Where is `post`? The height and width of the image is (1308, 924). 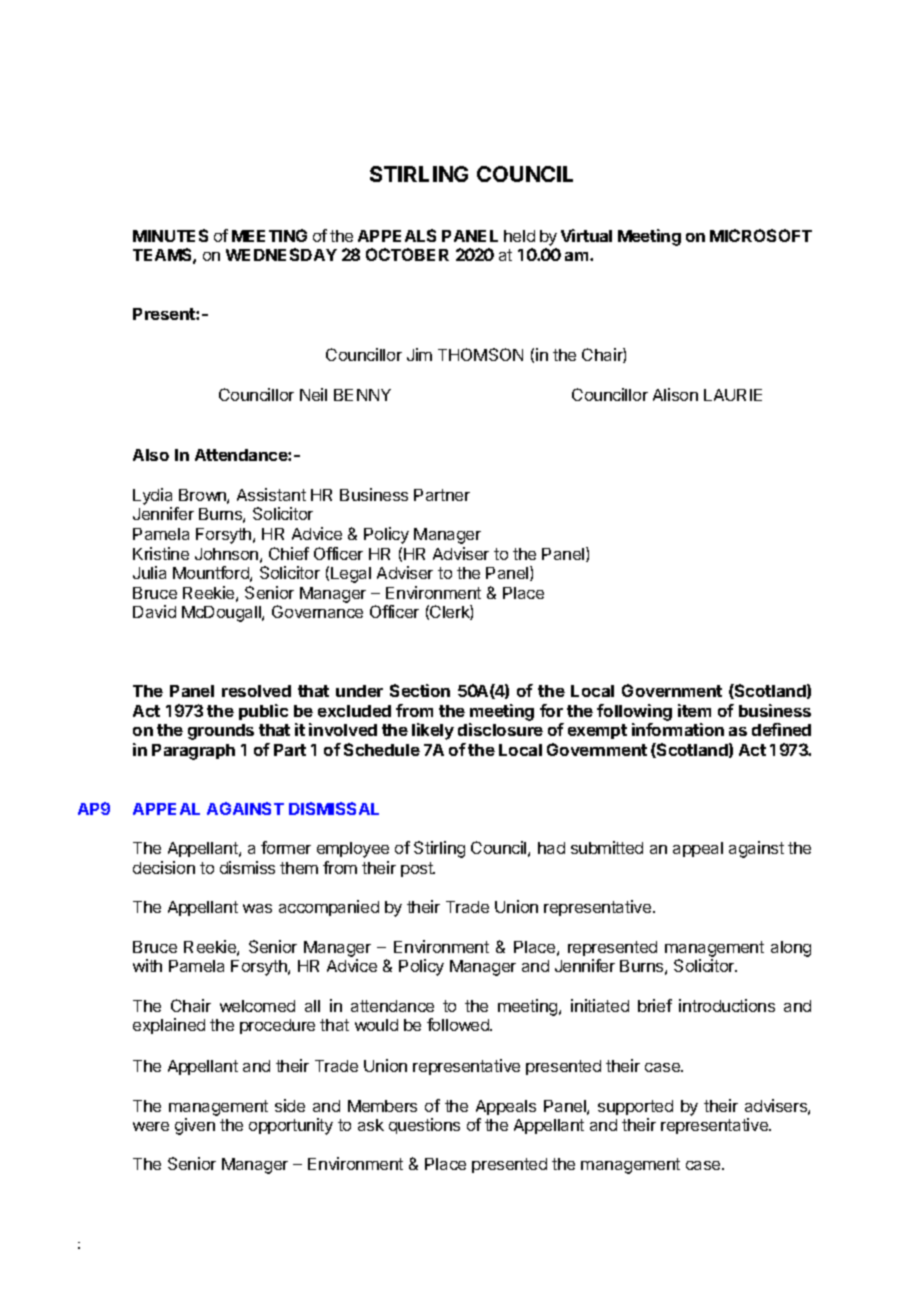
post is located at coordinates (418, 869).
